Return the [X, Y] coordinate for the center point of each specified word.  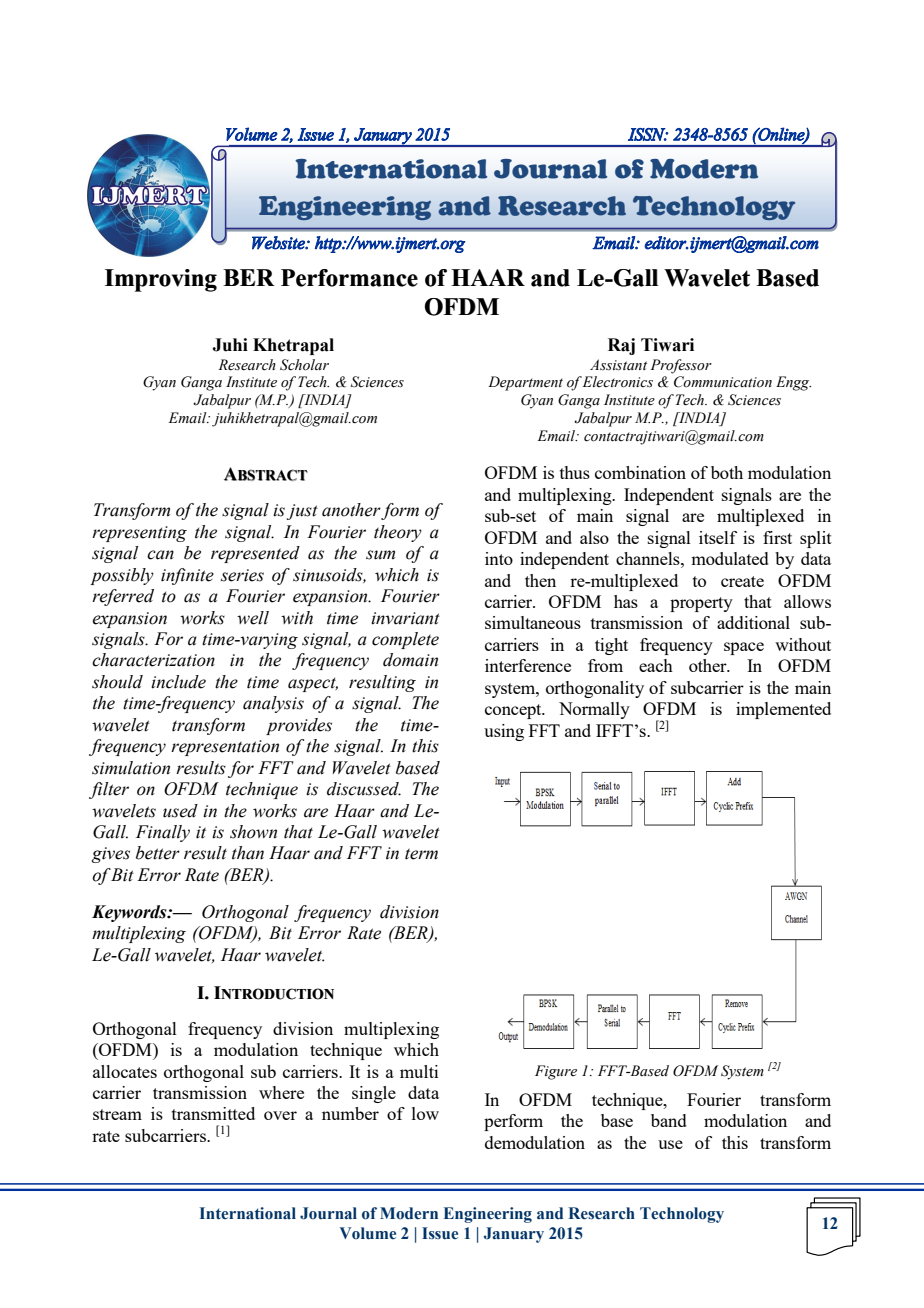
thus [575, 472]
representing [139, 534]
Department [525, 383]
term [421, 854]
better [158, 853]
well [253, 618]
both [727, 472]
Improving [161, 280]
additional [753, 622]
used [180, 811]
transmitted [213, 1113]
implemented [783, 710]
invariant [405, 618]
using [504, 732]
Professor [681, 366]
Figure [556, 1072]
